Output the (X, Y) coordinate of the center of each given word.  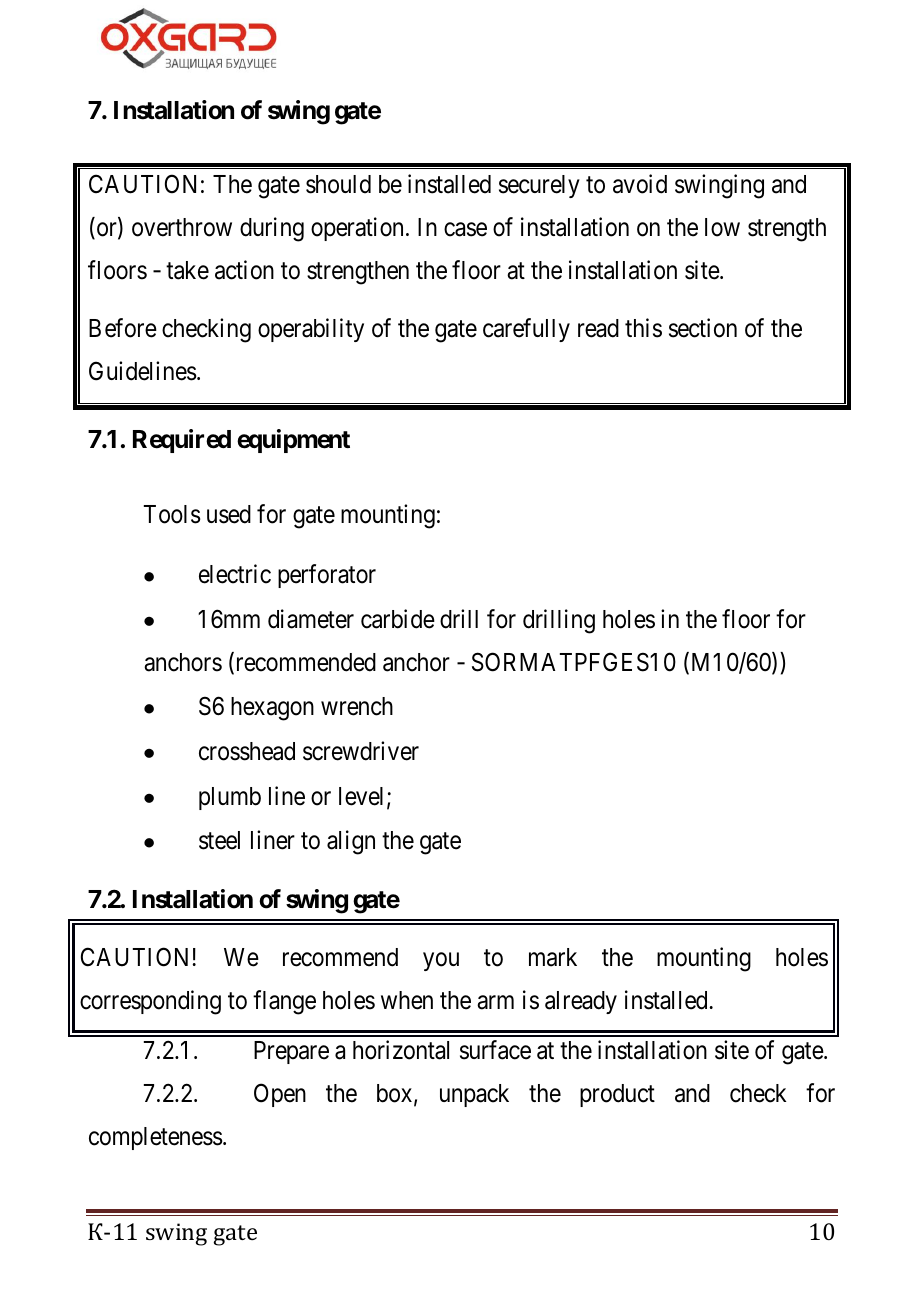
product (617, 1095)
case (465, 230)
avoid (640, 184)
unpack (474, 1095)
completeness (156, 1138)
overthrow (182, 227)
